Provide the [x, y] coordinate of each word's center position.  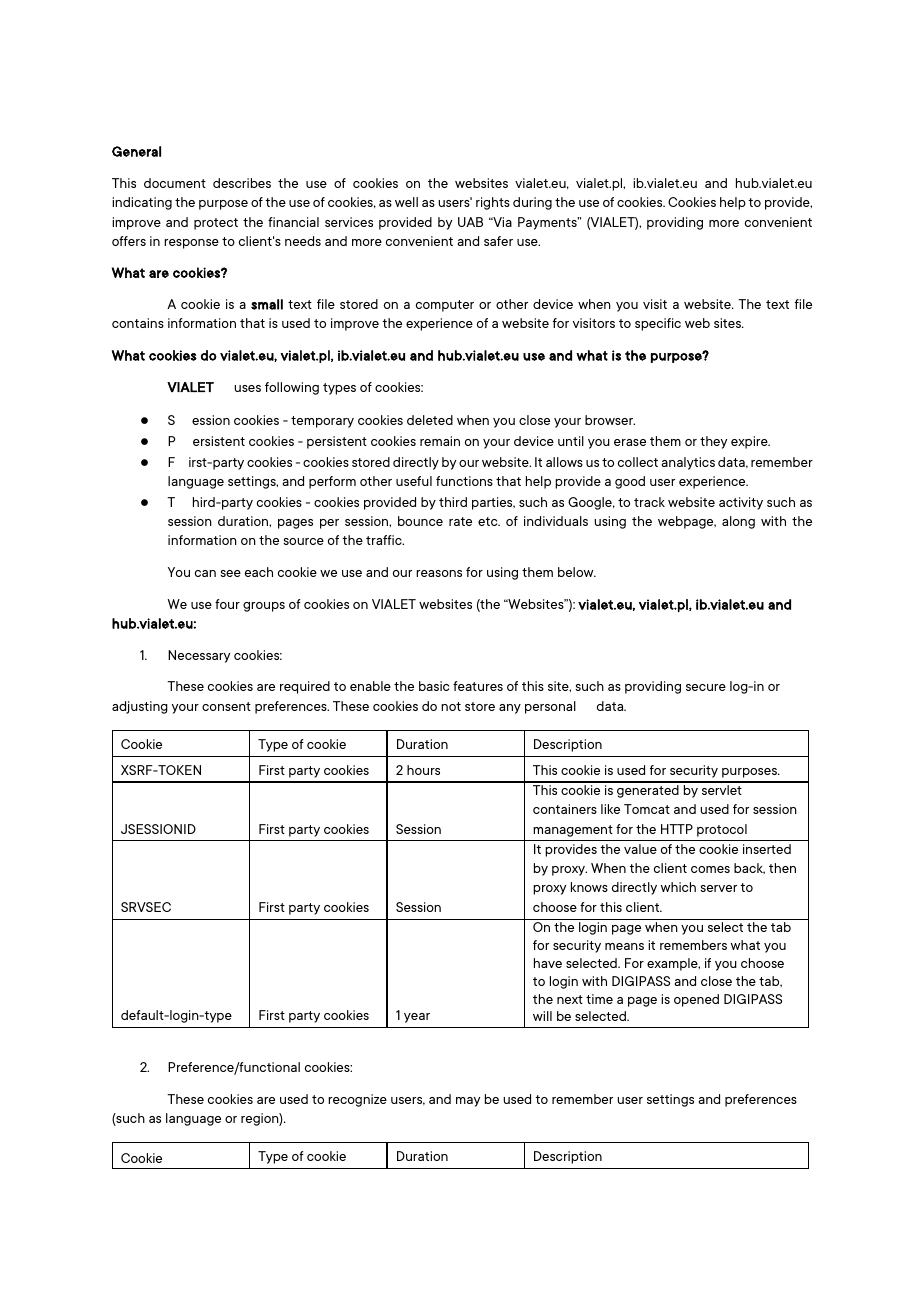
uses [247, 388]
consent [226, 706]
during [532, 203]
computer [445, 306]
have [548, 963]
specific [658, 324]
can [205, 573]
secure [706, 687]
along [738, 522]
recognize [357, 1100]
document [175, 183]
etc [489, 521]
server [718, 888]
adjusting [140, 707]
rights [493, 203]
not [451, 706]
